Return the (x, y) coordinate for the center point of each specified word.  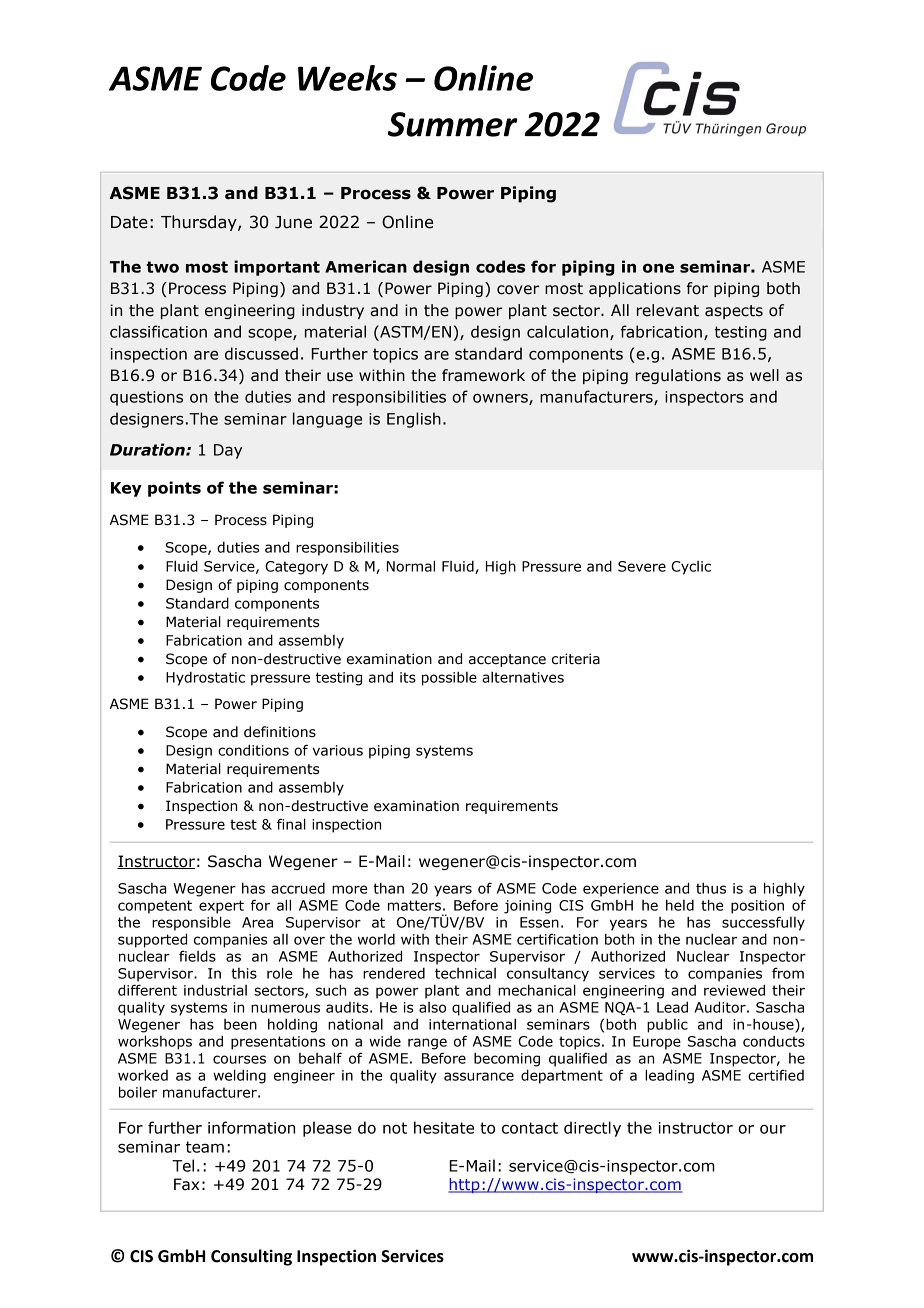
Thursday (200, 223)
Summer (453, 124)
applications (635, 289)
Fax (187, 1184)
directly (592, 1129)
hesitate (444, 1127)
